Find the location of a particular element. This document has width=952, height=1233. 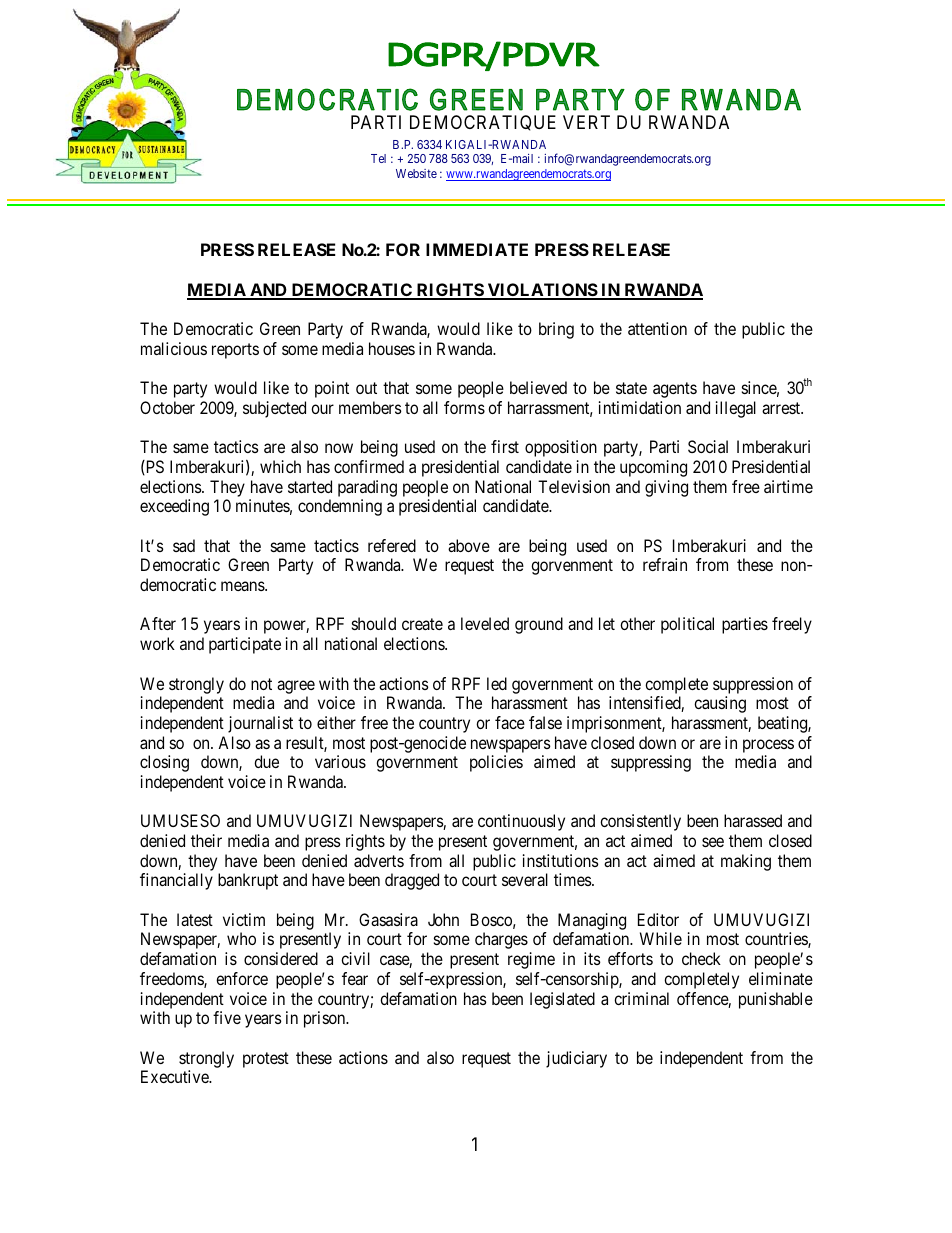

attention is located at coordinates (657, 328).
